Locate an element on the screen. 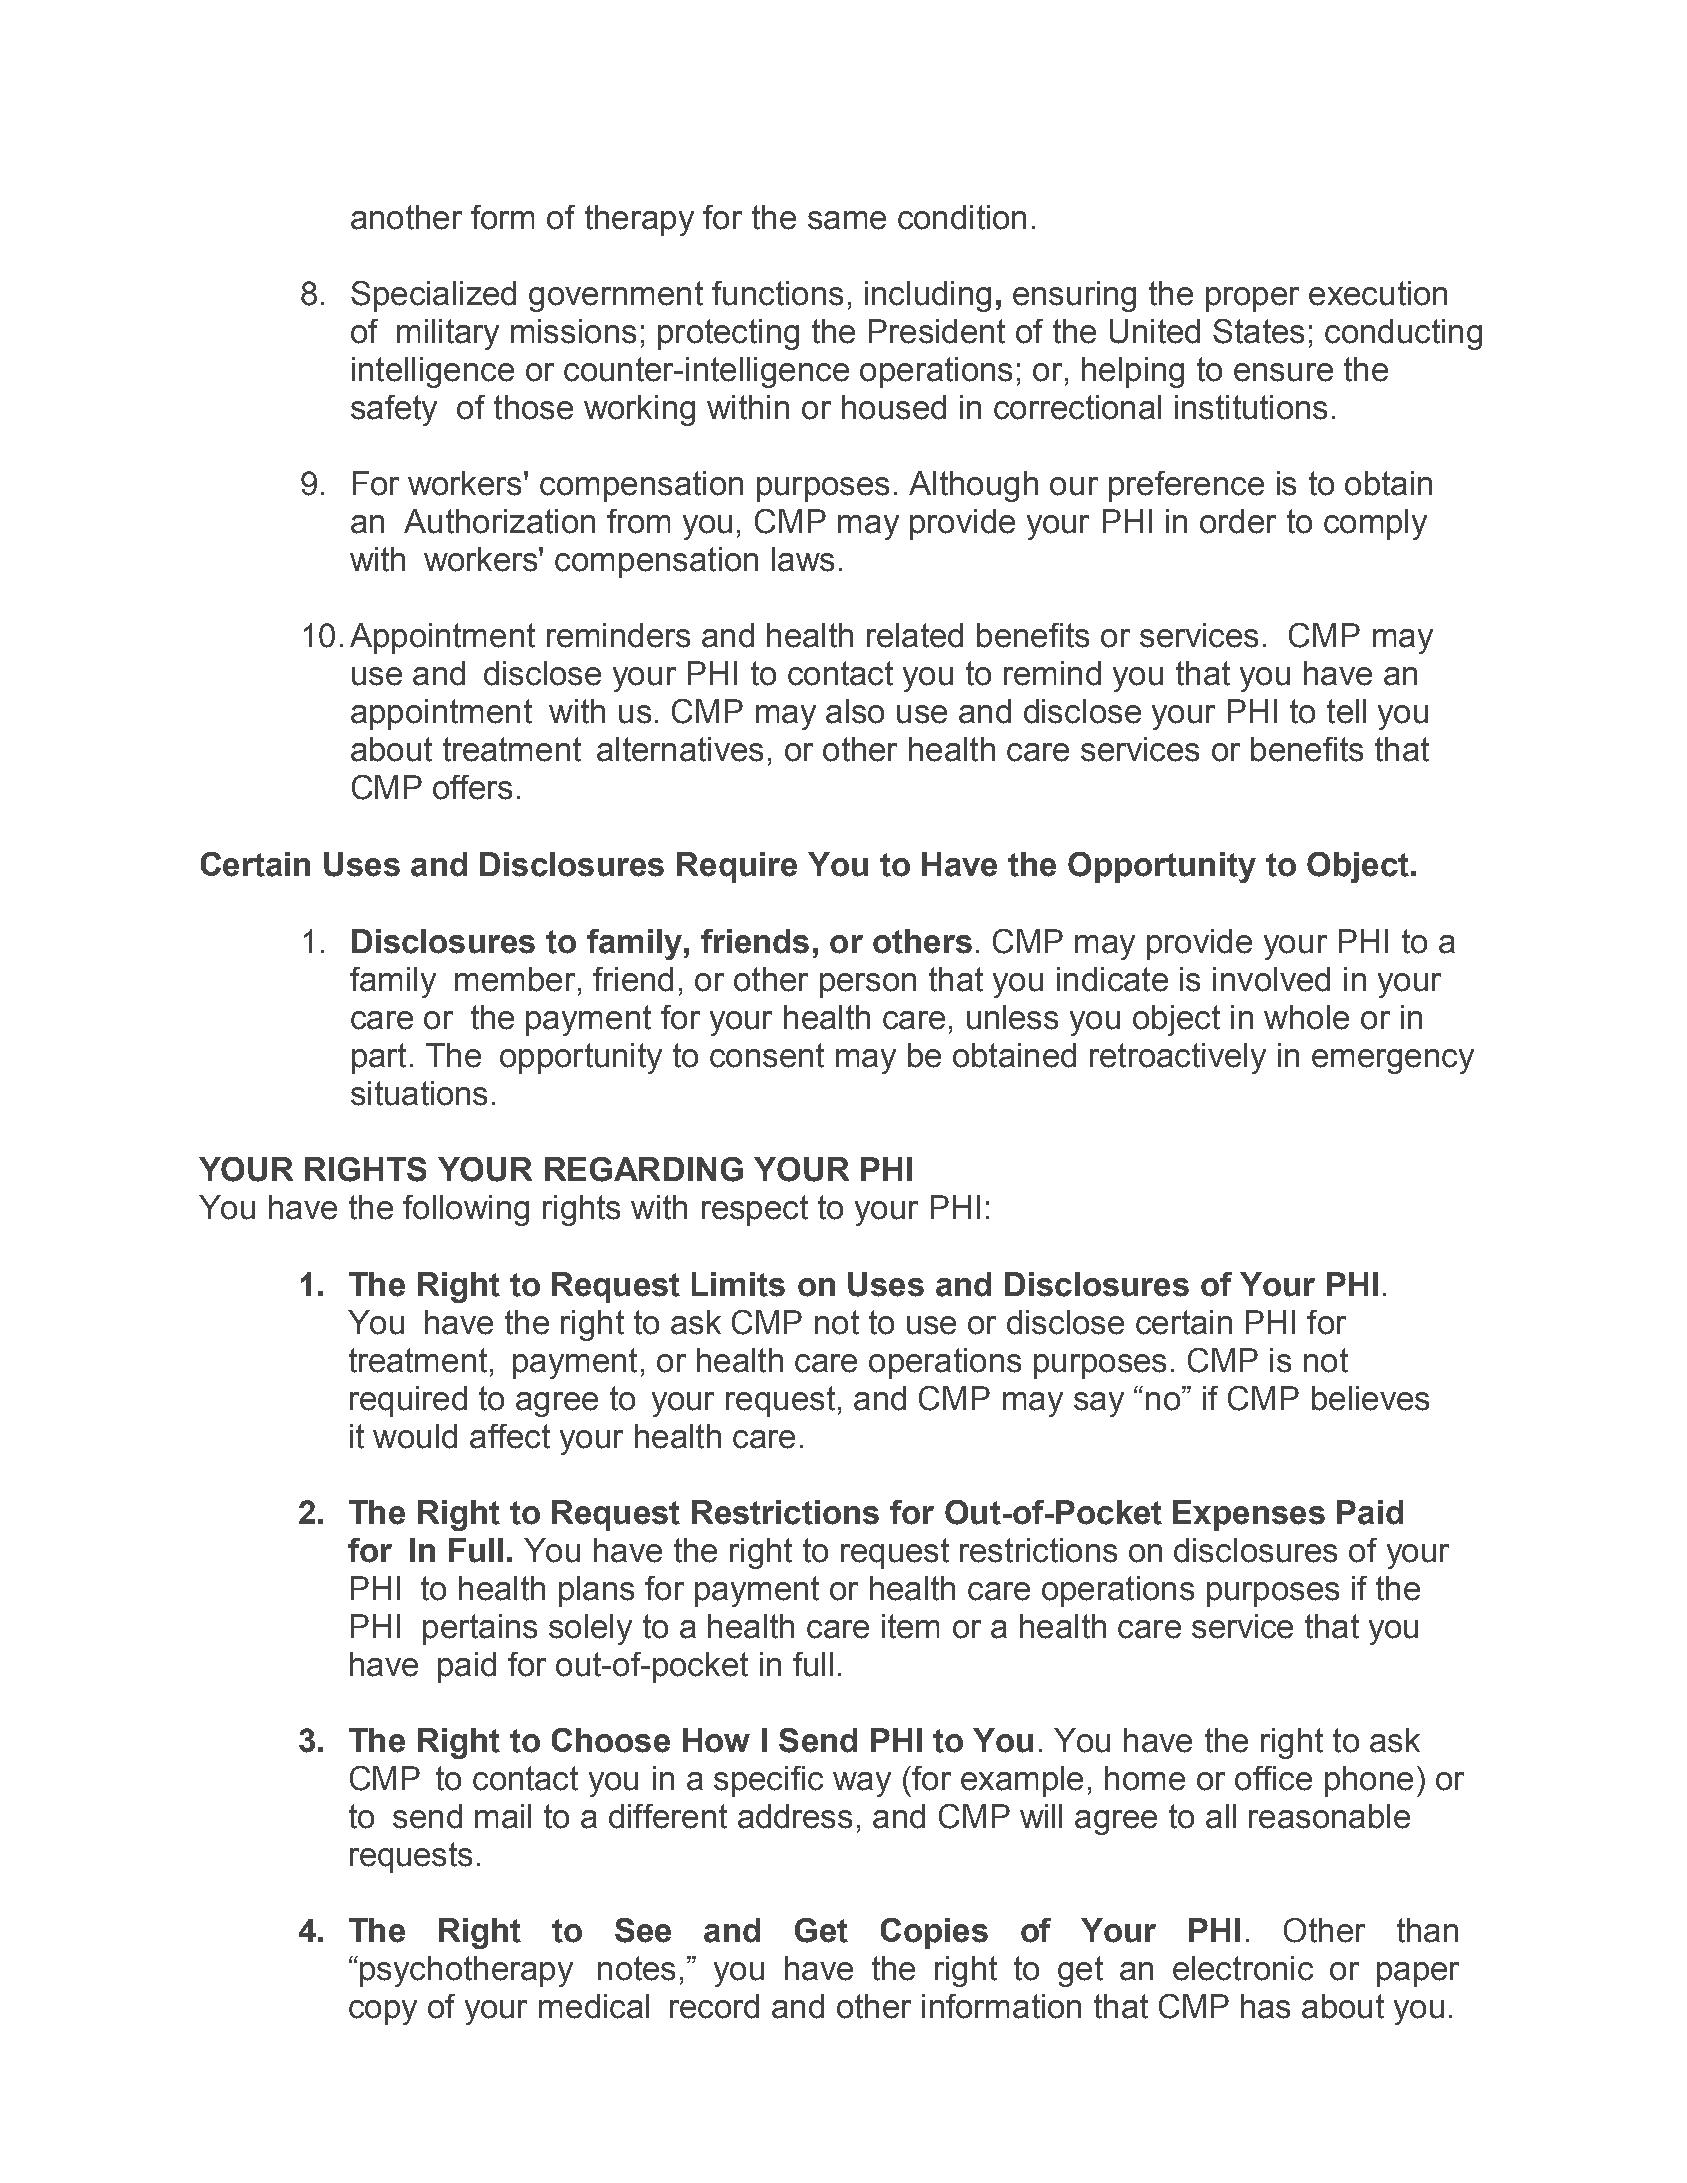 This screenshot has width=1687, height=2183. medical is located at coordinates (594, 2006).
